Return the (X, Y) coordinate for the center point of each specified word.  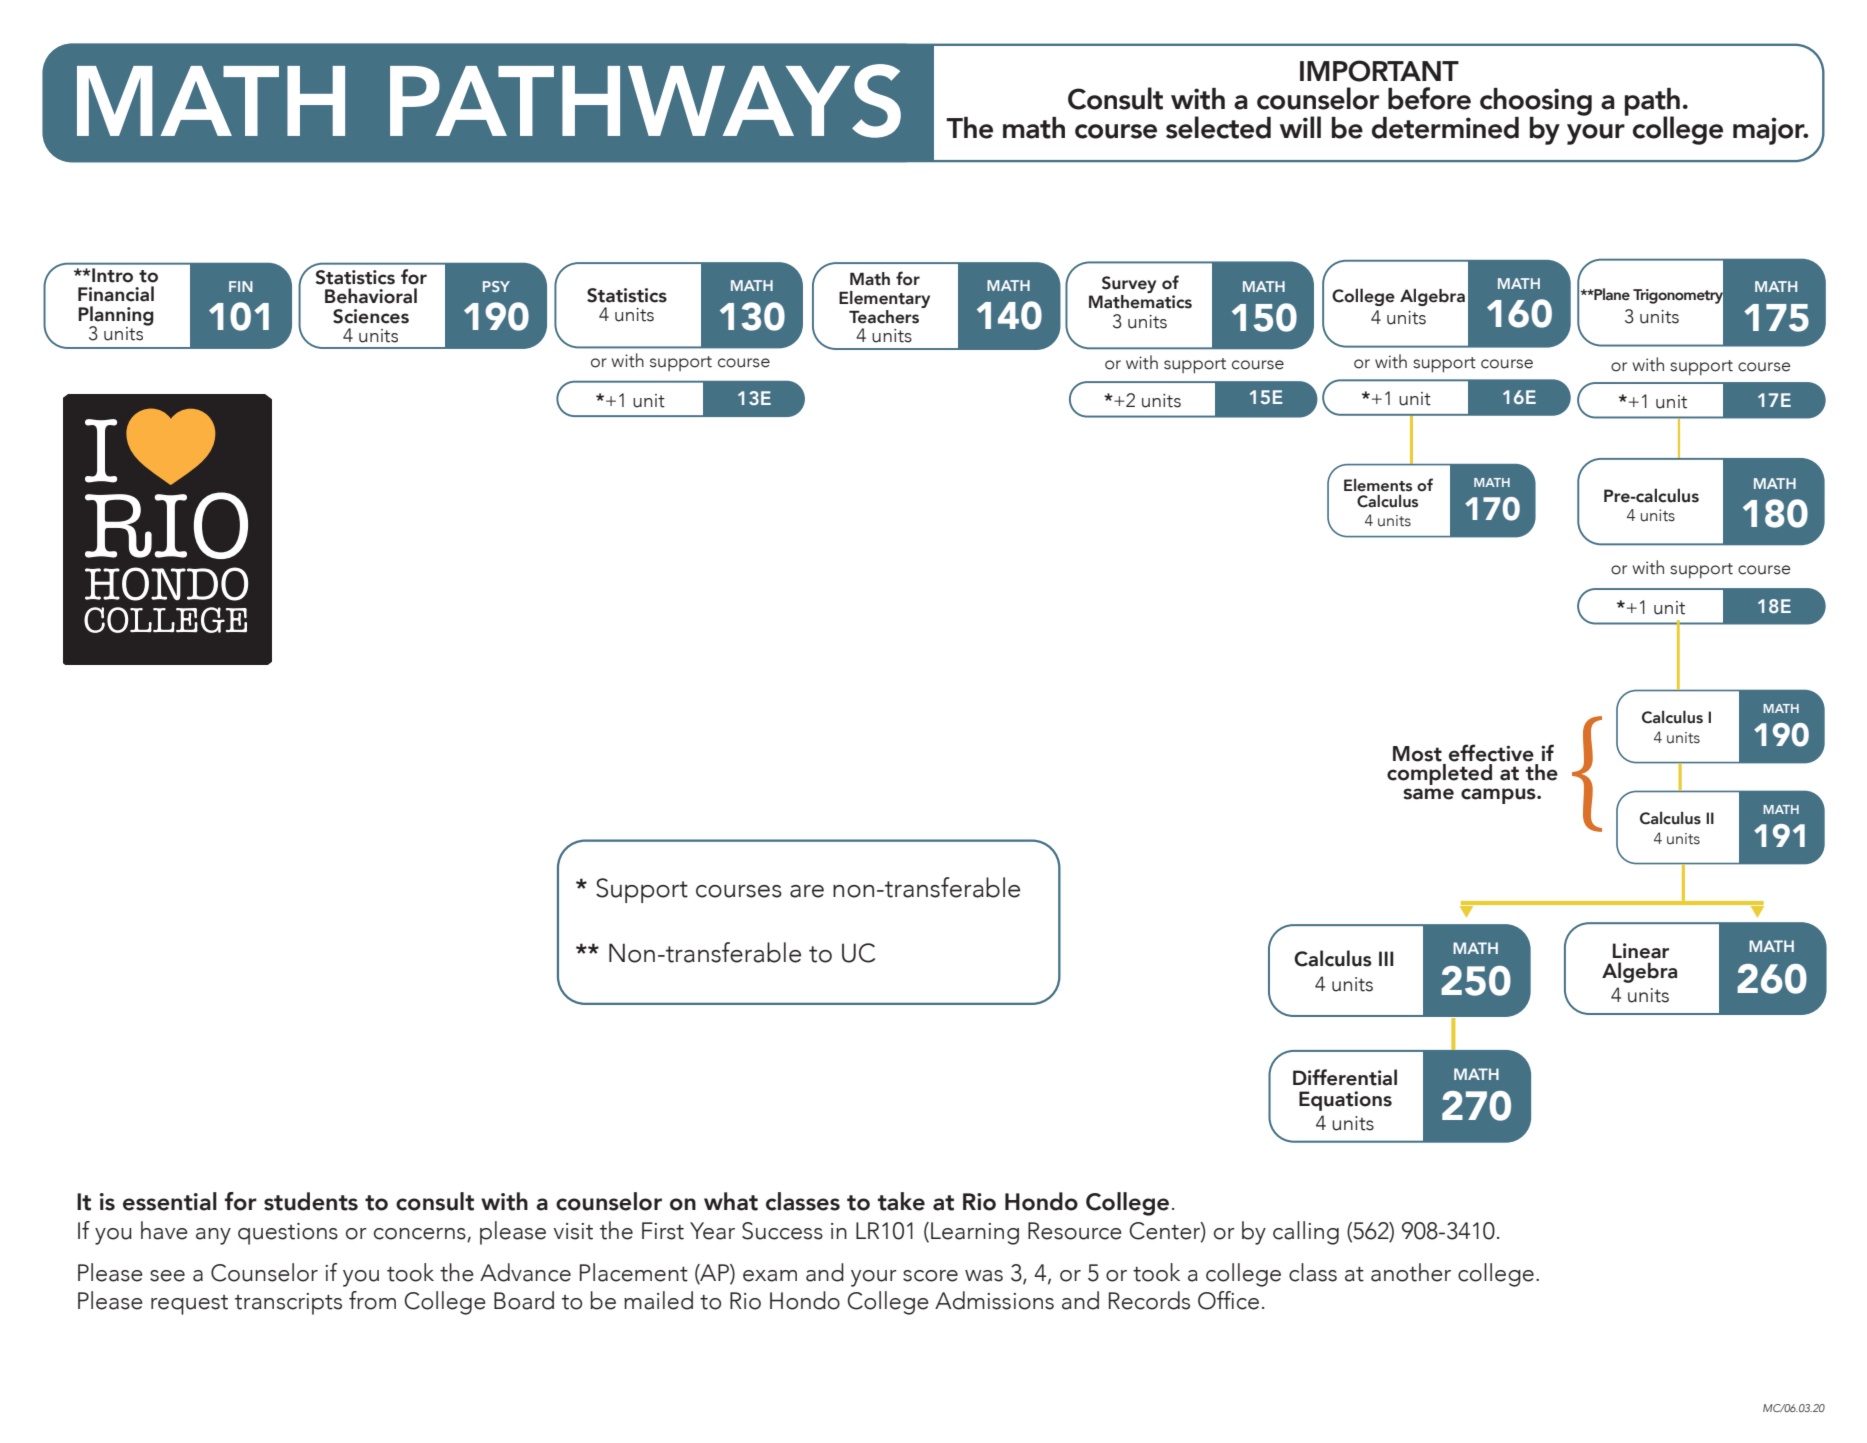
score (930, 1276)
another (1411, 1272)
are (807, 891)
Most (1417, 754)
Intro (111, 275)
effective (1491, 753)
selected (1218, 127)
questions (288, 1234)
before (1429, 98)
